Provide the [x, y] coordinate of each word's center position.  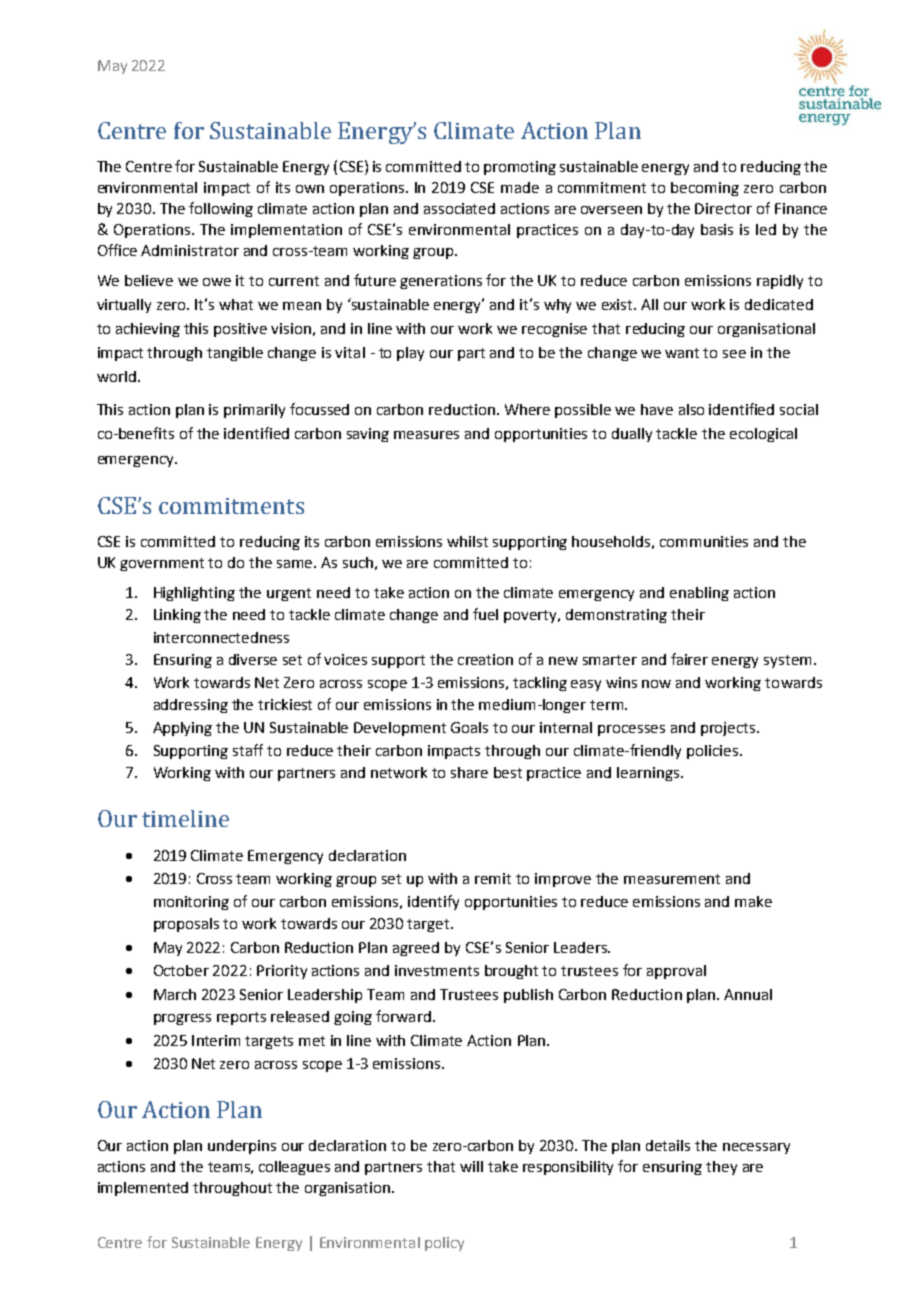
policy [444, 1244]
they [721, 1168]
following [221, 209]
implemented [143, 1189]
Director [723, 208]
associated [459, 208]
